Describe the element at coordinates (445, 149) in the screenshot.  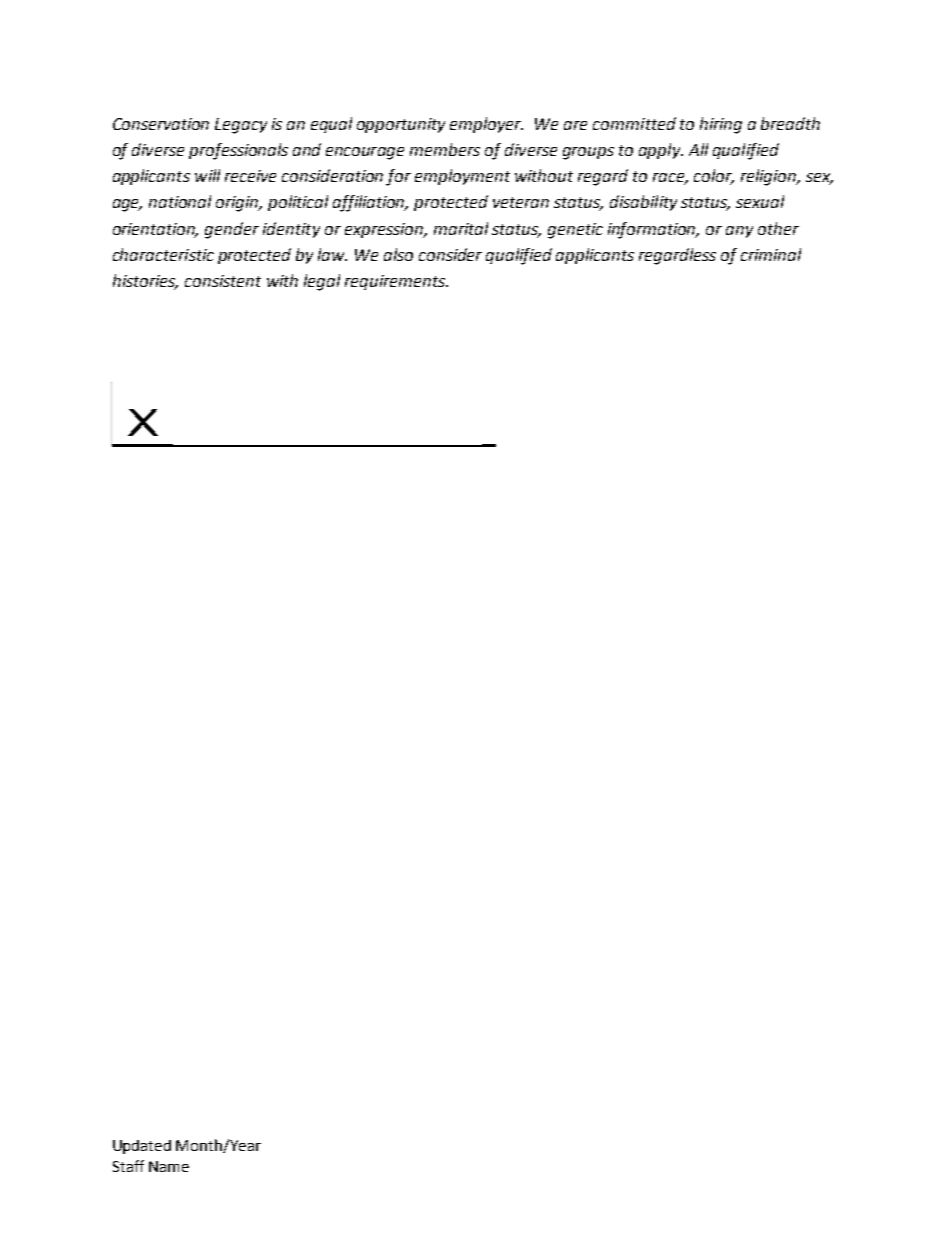
I see `members` at that location.
